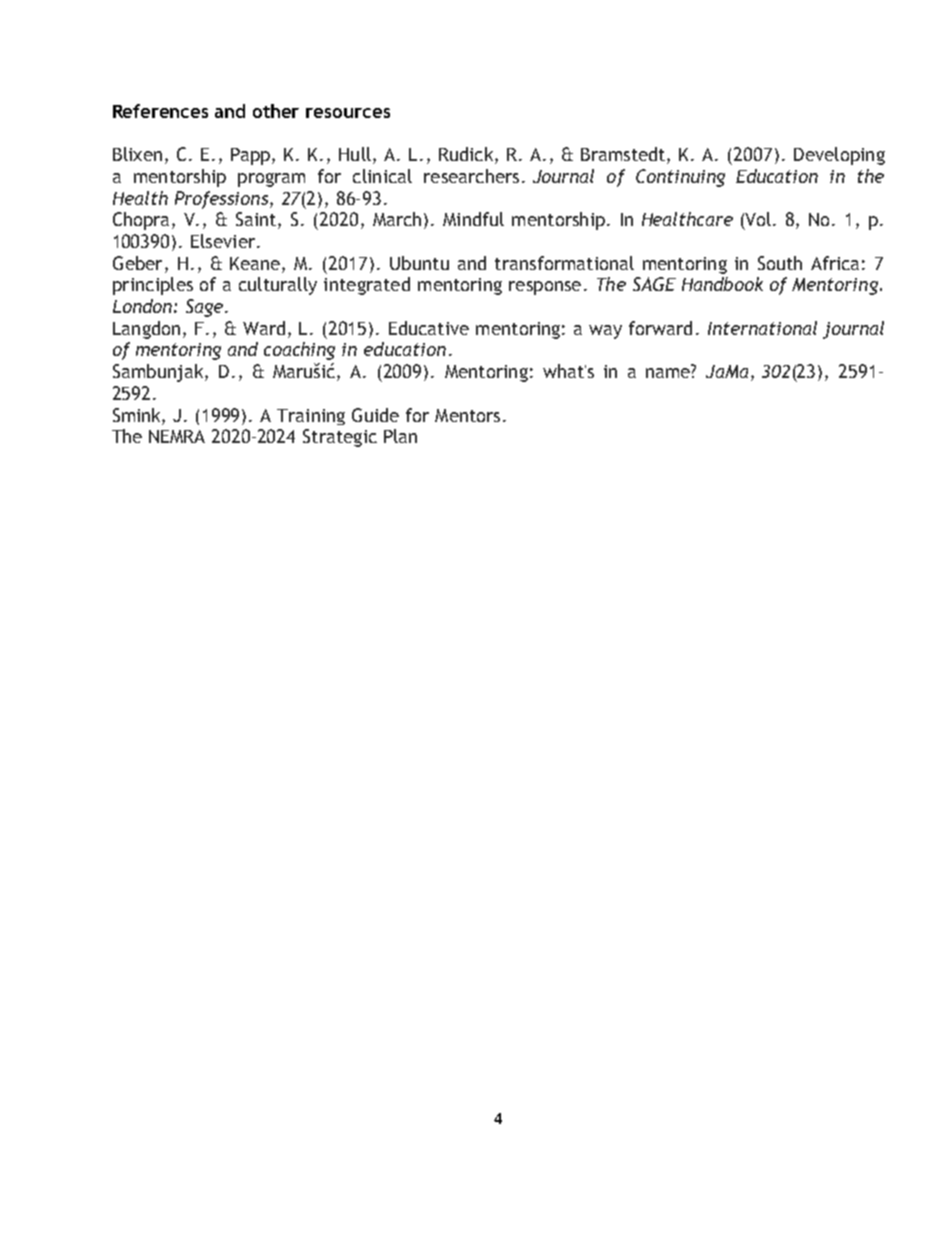 This document has width=952, height=1233. What do you see at coordinates (400, 436) in the document?
I see `Plan` at bounding box center [400, 436].
